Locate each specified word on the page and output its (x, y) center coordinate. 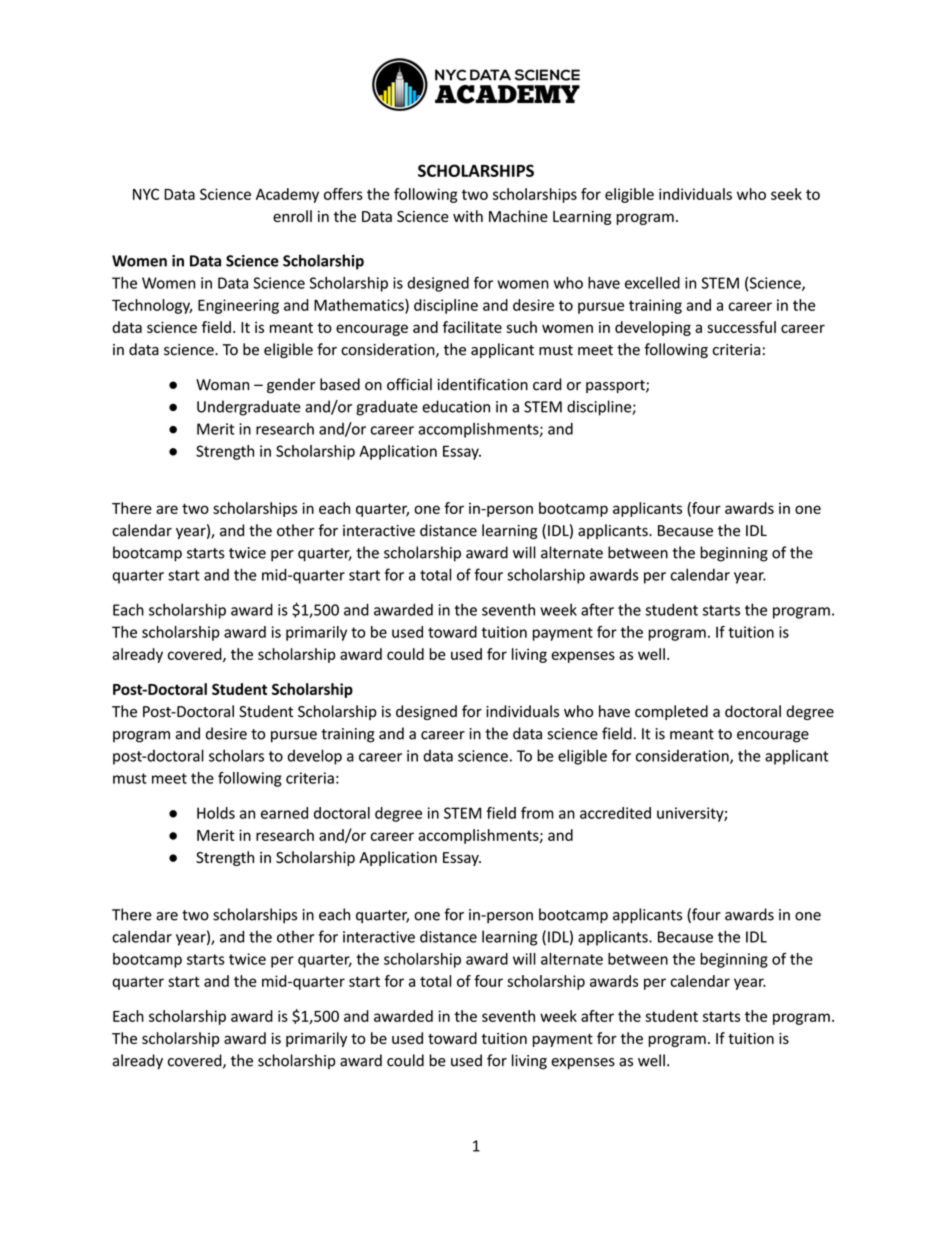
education (456, 406)
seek (786, 194)
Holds (216, 813)
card (547, 384)
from (537, 813)
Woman (222, 385)
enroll (292, 216)
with (468, 216)
